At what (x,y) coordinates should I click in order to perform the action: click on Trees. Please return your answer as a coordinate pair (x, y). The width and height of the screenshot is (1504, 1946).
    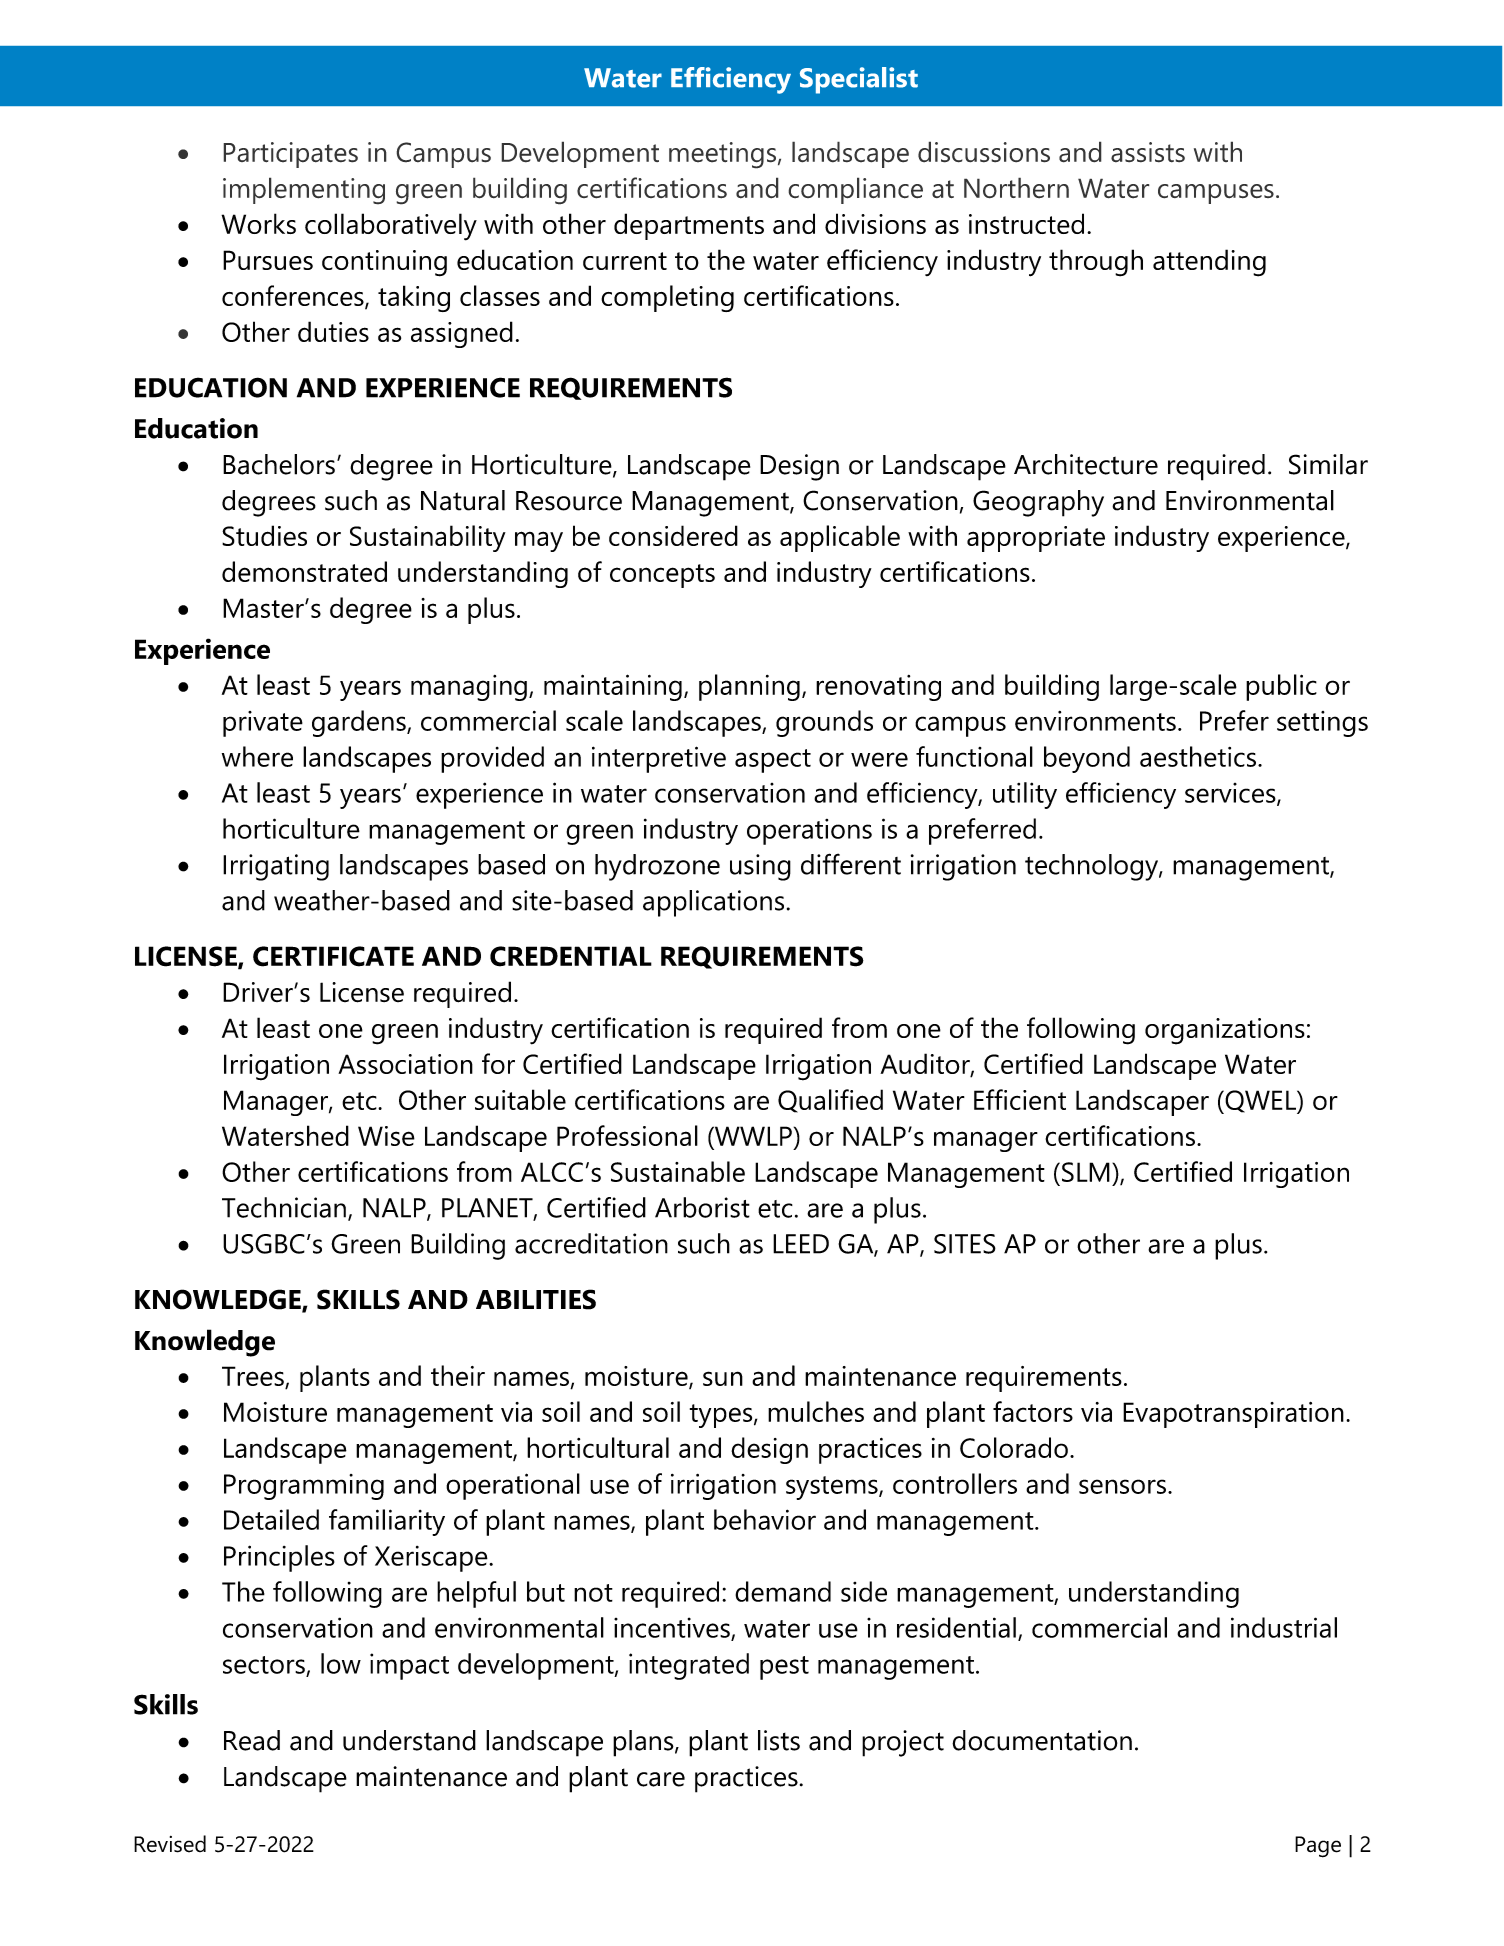
    Looking at the image, I should click on (253, 1376).
